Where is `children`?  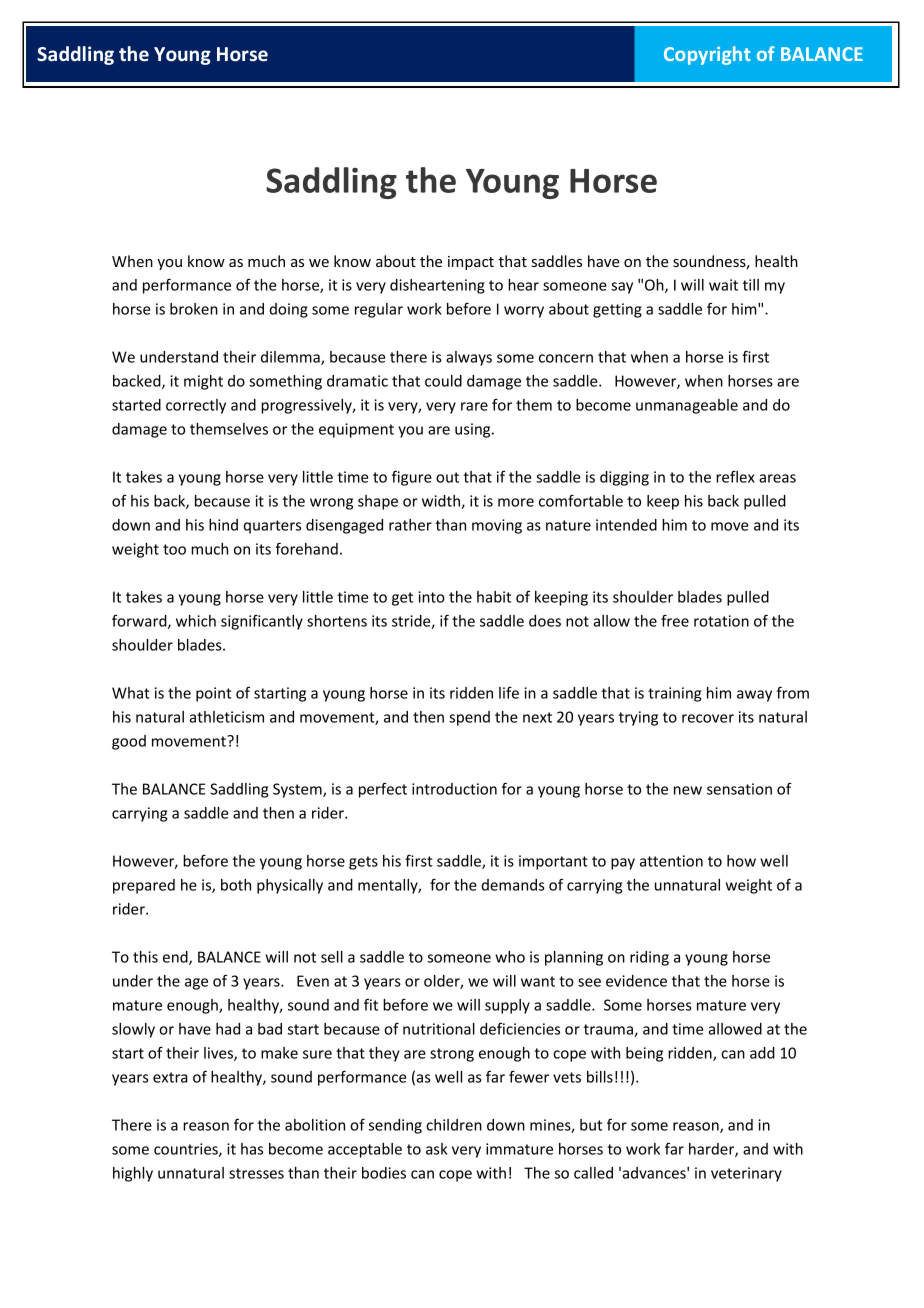 children is located at coordinates (454, 1125).
